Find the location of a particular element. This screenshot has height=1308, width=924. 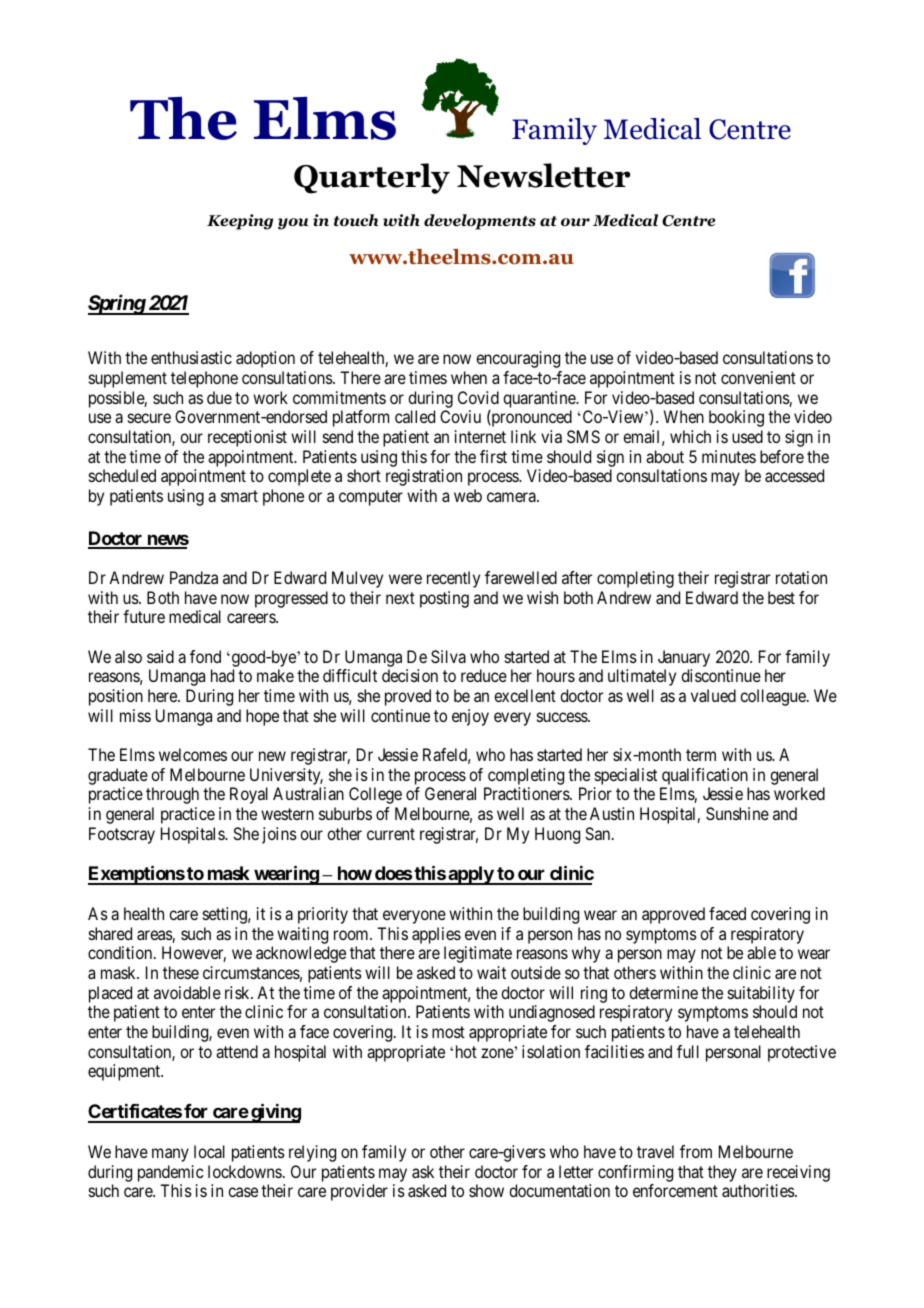

valued is located at coordinates (713, 695).
